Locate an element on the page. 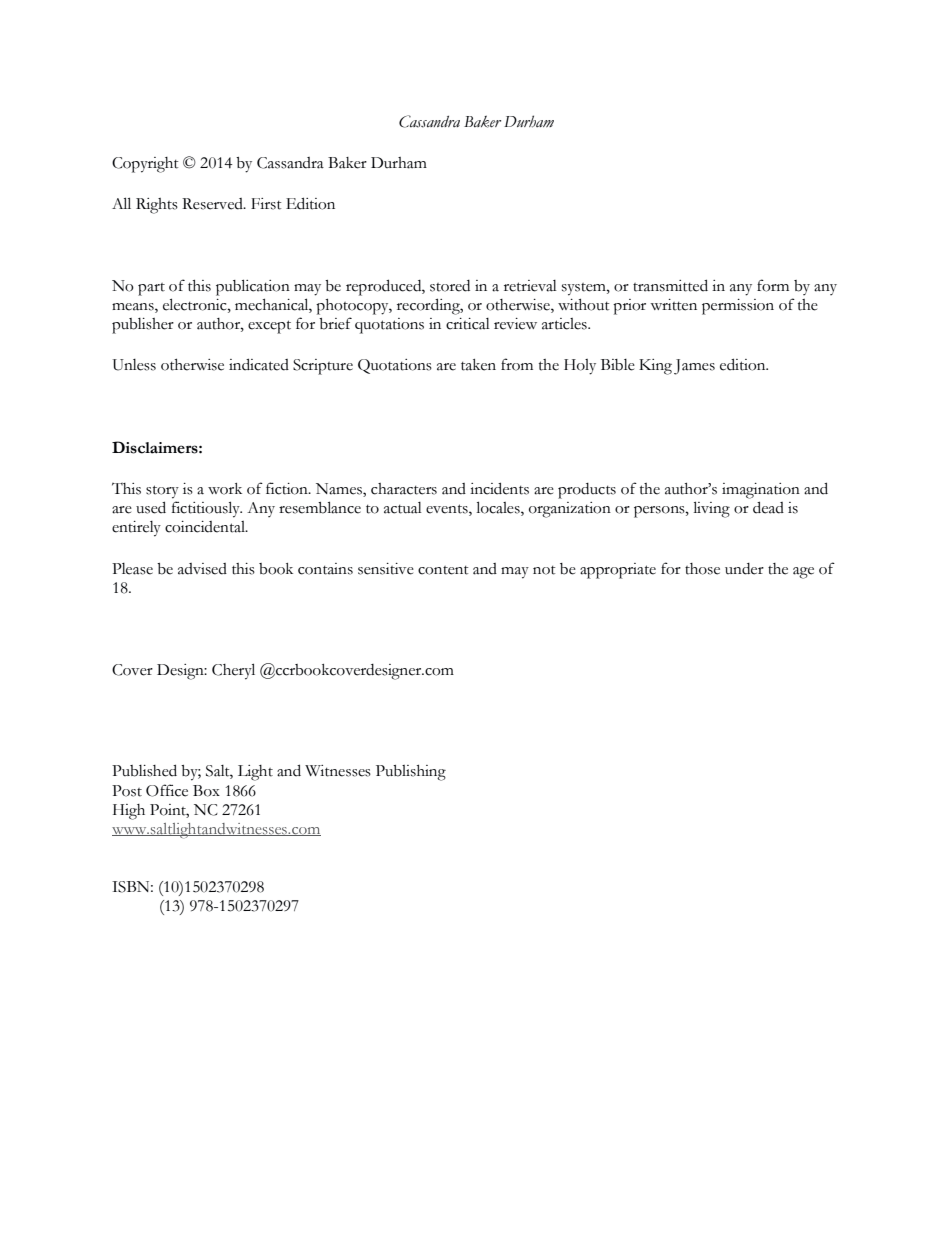  Cheryl is located at coordinates (233, 671).
